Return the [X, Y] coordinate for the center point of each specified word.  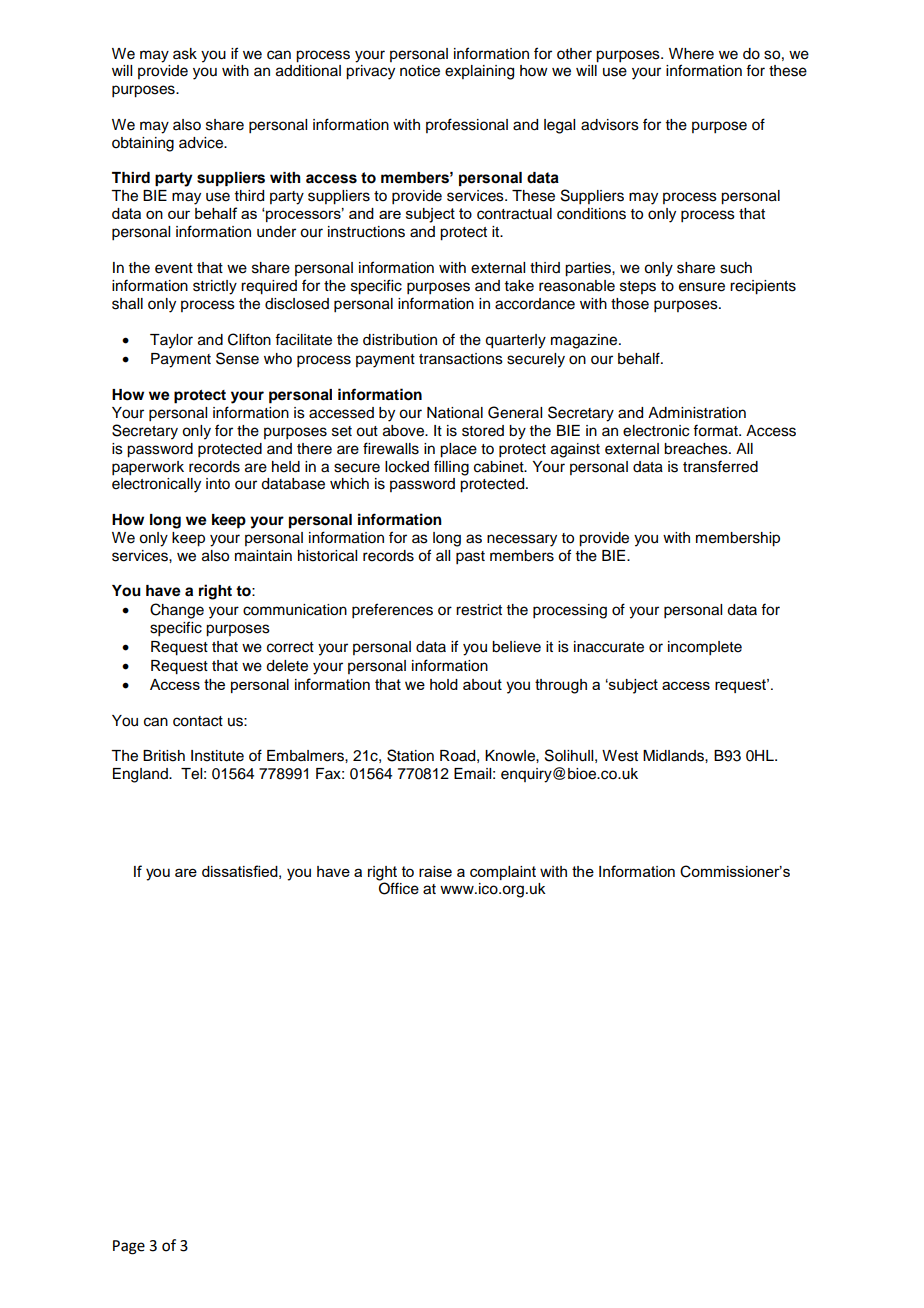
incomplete [705, 648]
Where [691, 54]
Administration [697, 413]
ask [185, 54]
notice [420, 71]
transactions [461, 359]
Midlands [674, 756]
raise [435, 871]
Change [177, 611]
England [141, 775]
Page [129, 1247]
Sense [237, 358]
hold [444, 684]
